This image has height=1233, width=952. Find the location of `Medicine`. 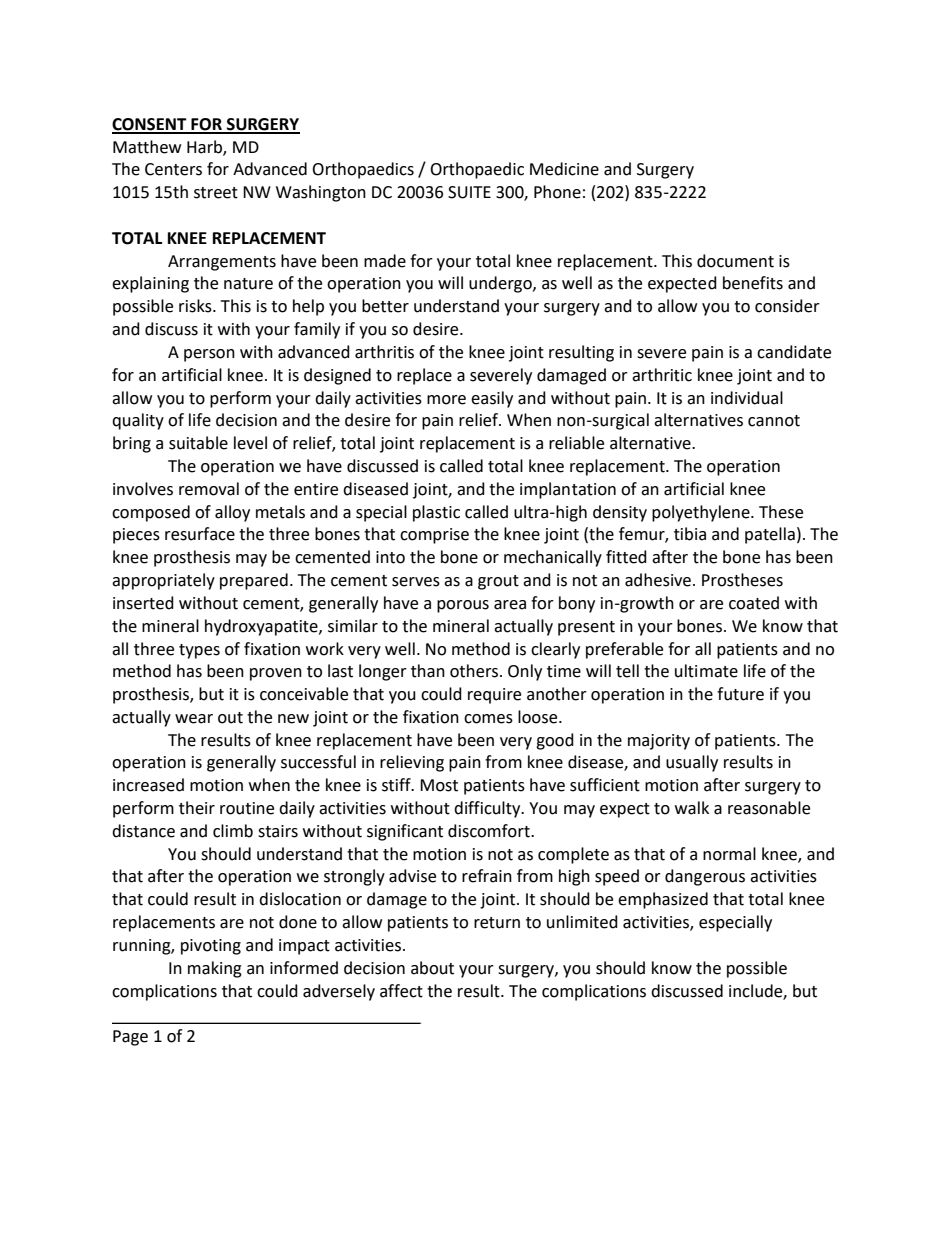

Medicine is located at coordinates (564, 169).
